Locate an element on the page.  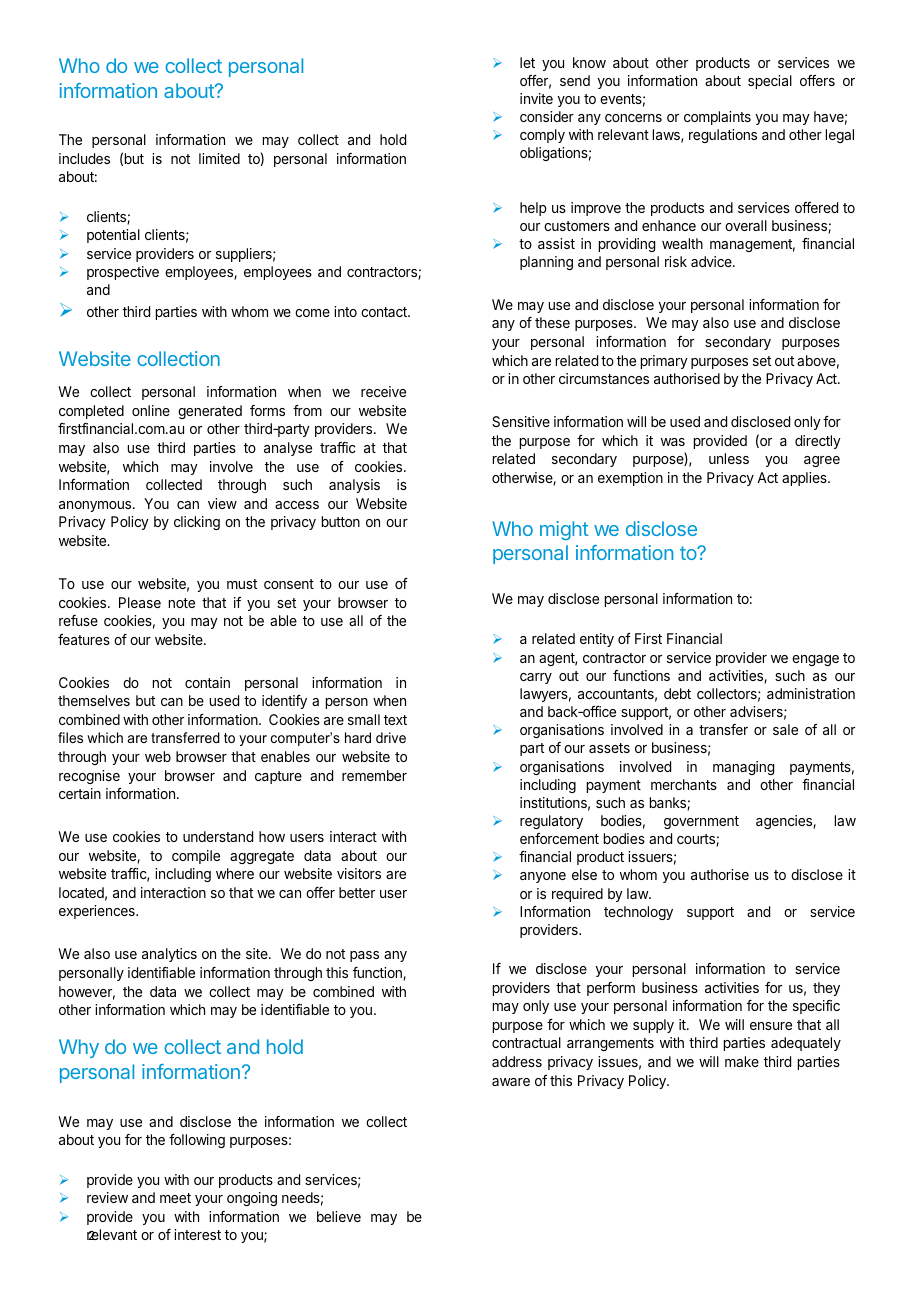
limited is located at coordinates (219, 158).
